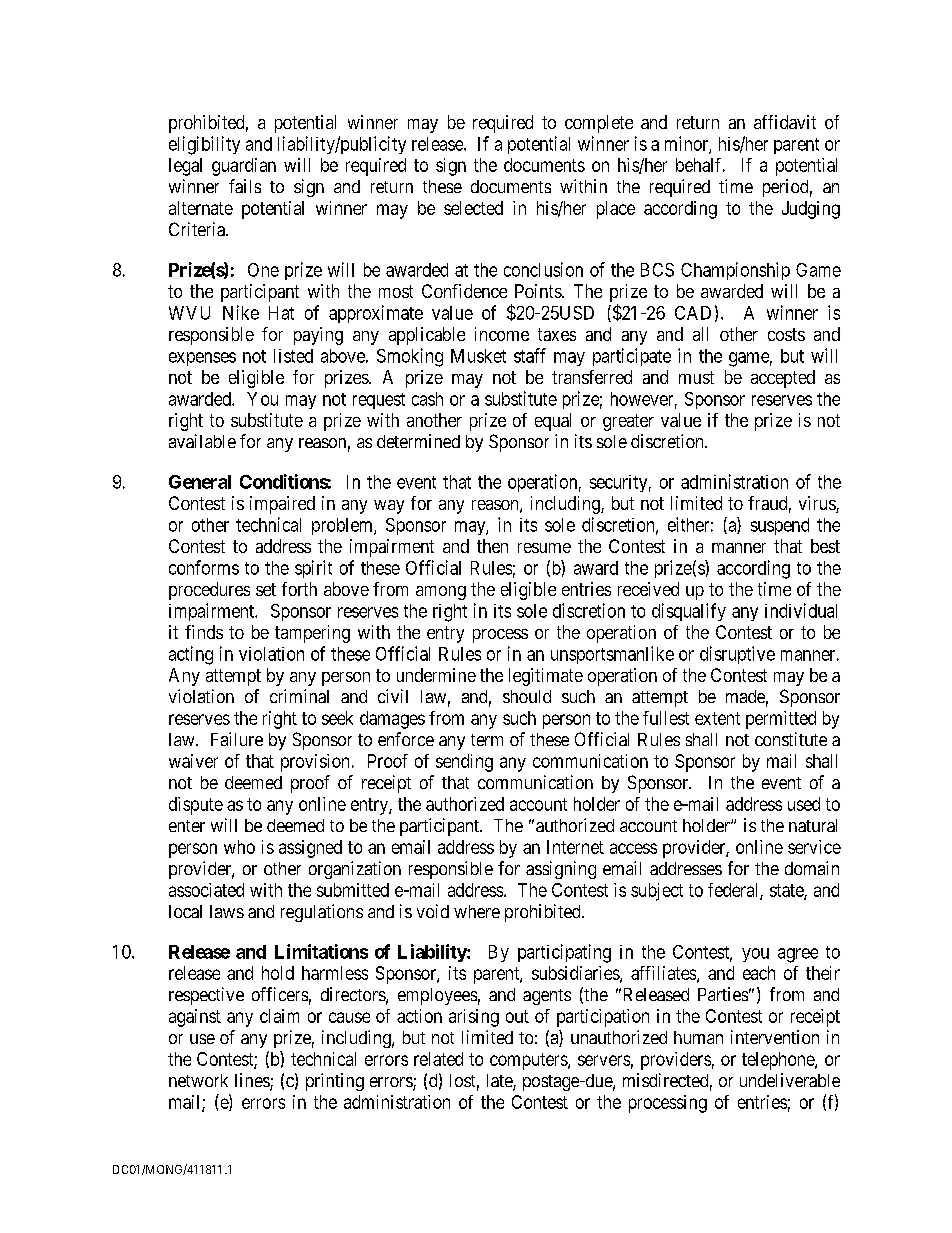 This screenshot has width=952, height=1233. What do you see at coordinates (244, 167) in the screenshot?
I see `guardian` at bounding box center [244, 167].
